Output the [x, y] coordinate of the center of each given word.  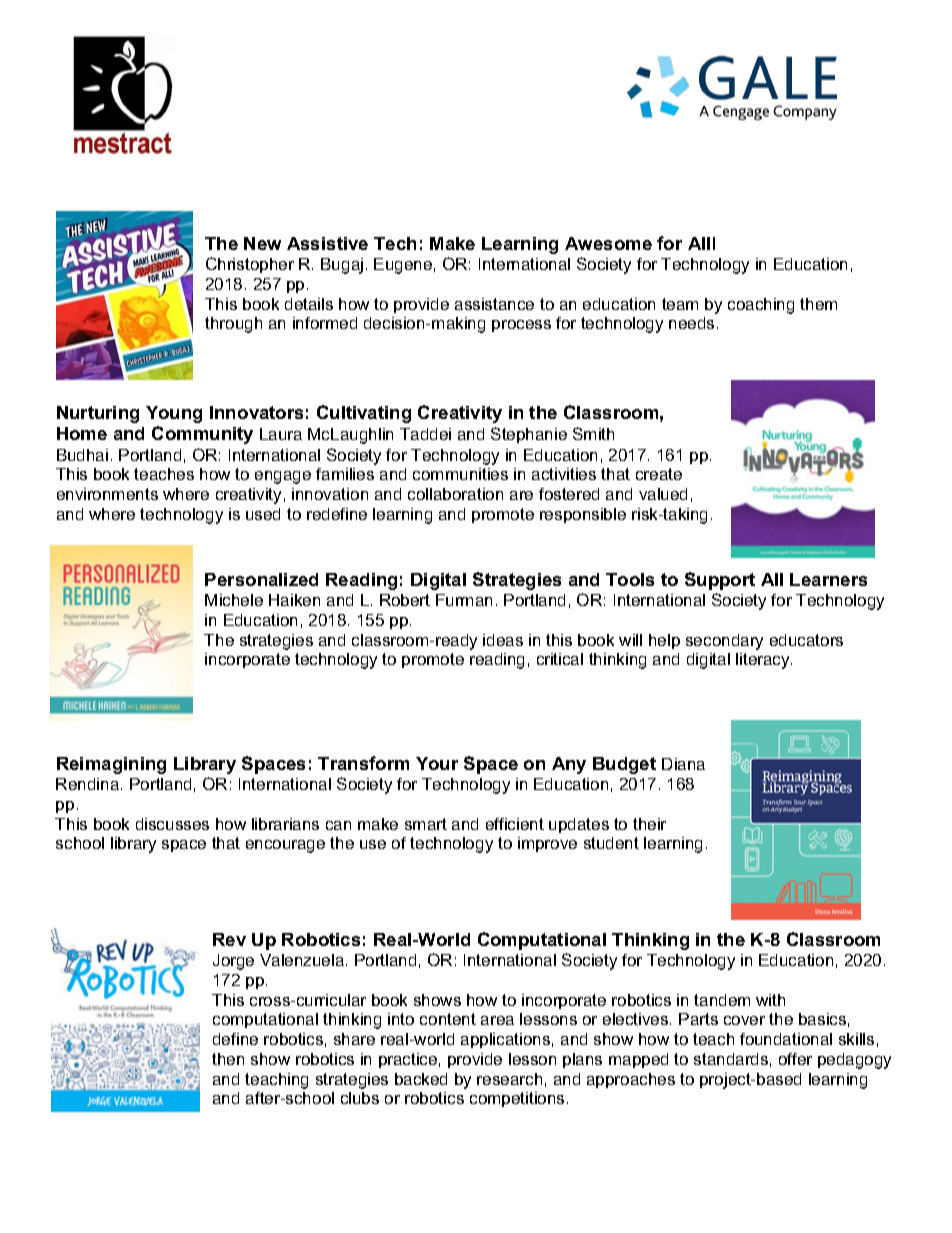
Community [202, 435]
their [649, 824]
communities [460, 474]
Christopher [250, 265]
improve [547, 844]
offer [795, 1059]
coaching [761, 306]
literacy [764, 661]
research [509, 1079]
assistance [494, 304]
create [659, 474]
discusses [172, 824]
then [228, 1059]
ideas [503, 640]
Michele [234, 600]
